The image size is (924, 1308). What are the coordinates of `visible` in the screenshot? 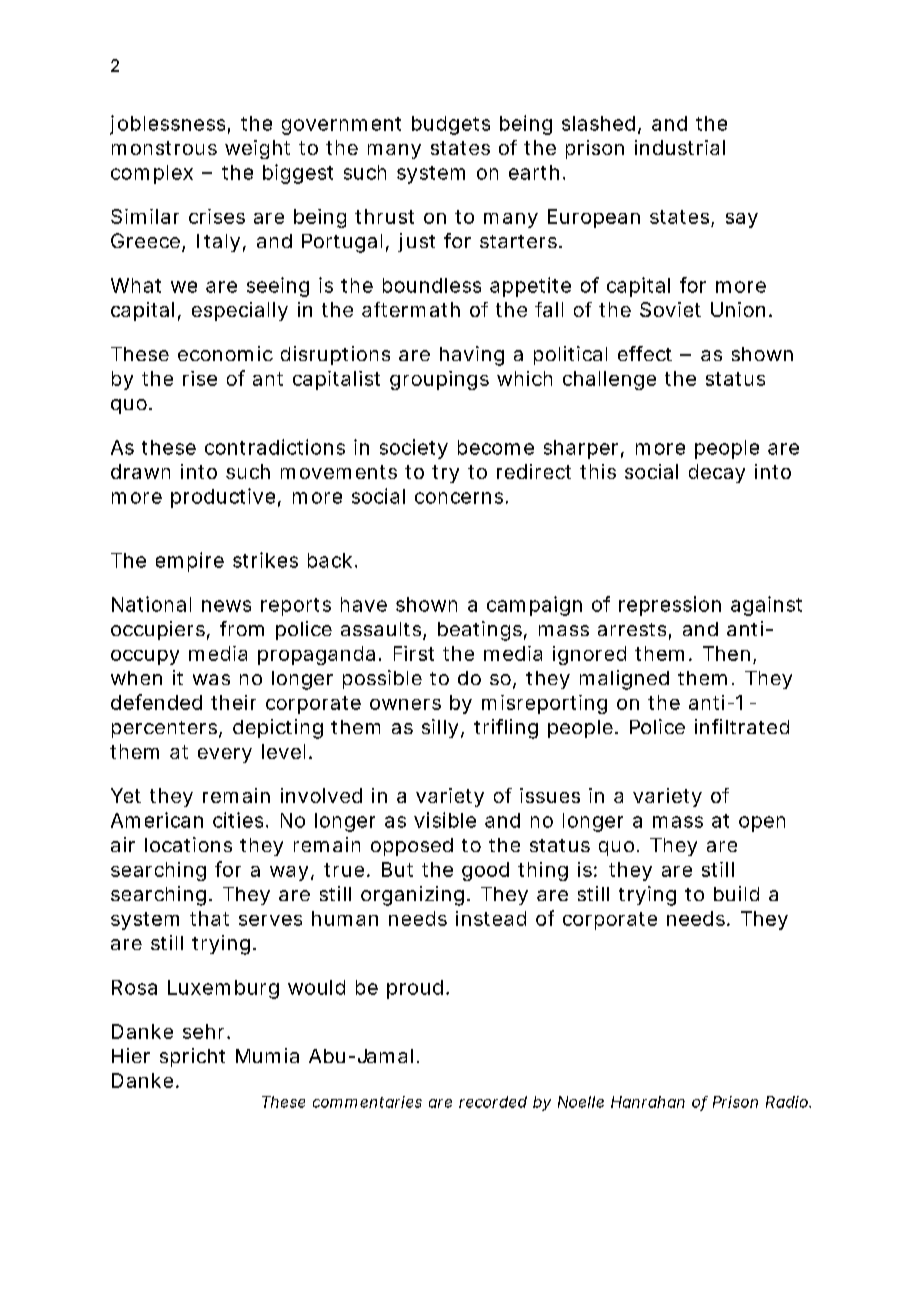 It's located at (445, 820).
